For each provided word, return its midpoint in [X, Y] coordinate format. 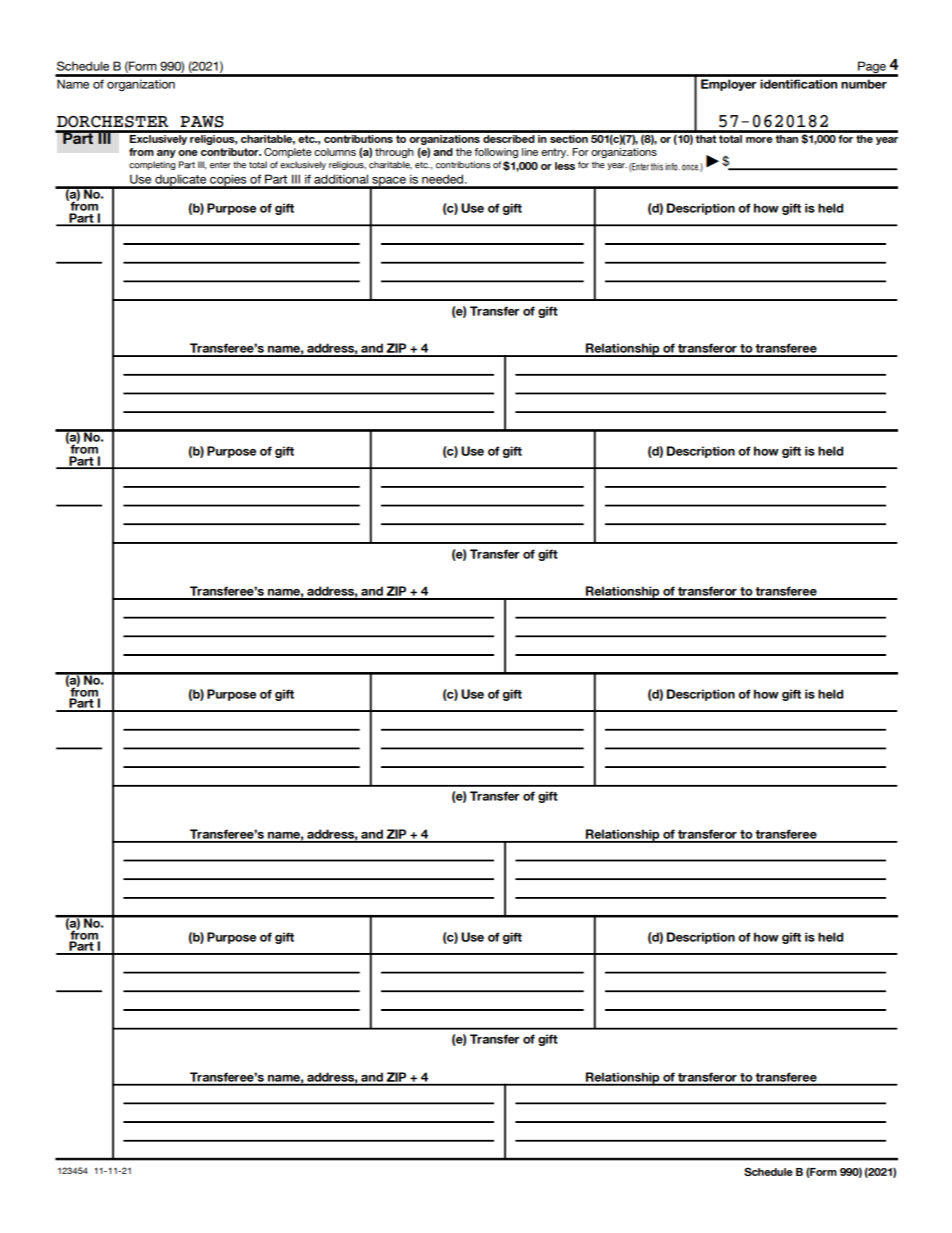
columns [335, 152]
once [691, 167]
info [672, 167]
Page [872, 68]
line [530, 152]
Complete [288, 153]
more [759, 140]
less [565, 166]
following [496, 153]
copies [228, 181]
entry [554, 153]
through [394, 153]
